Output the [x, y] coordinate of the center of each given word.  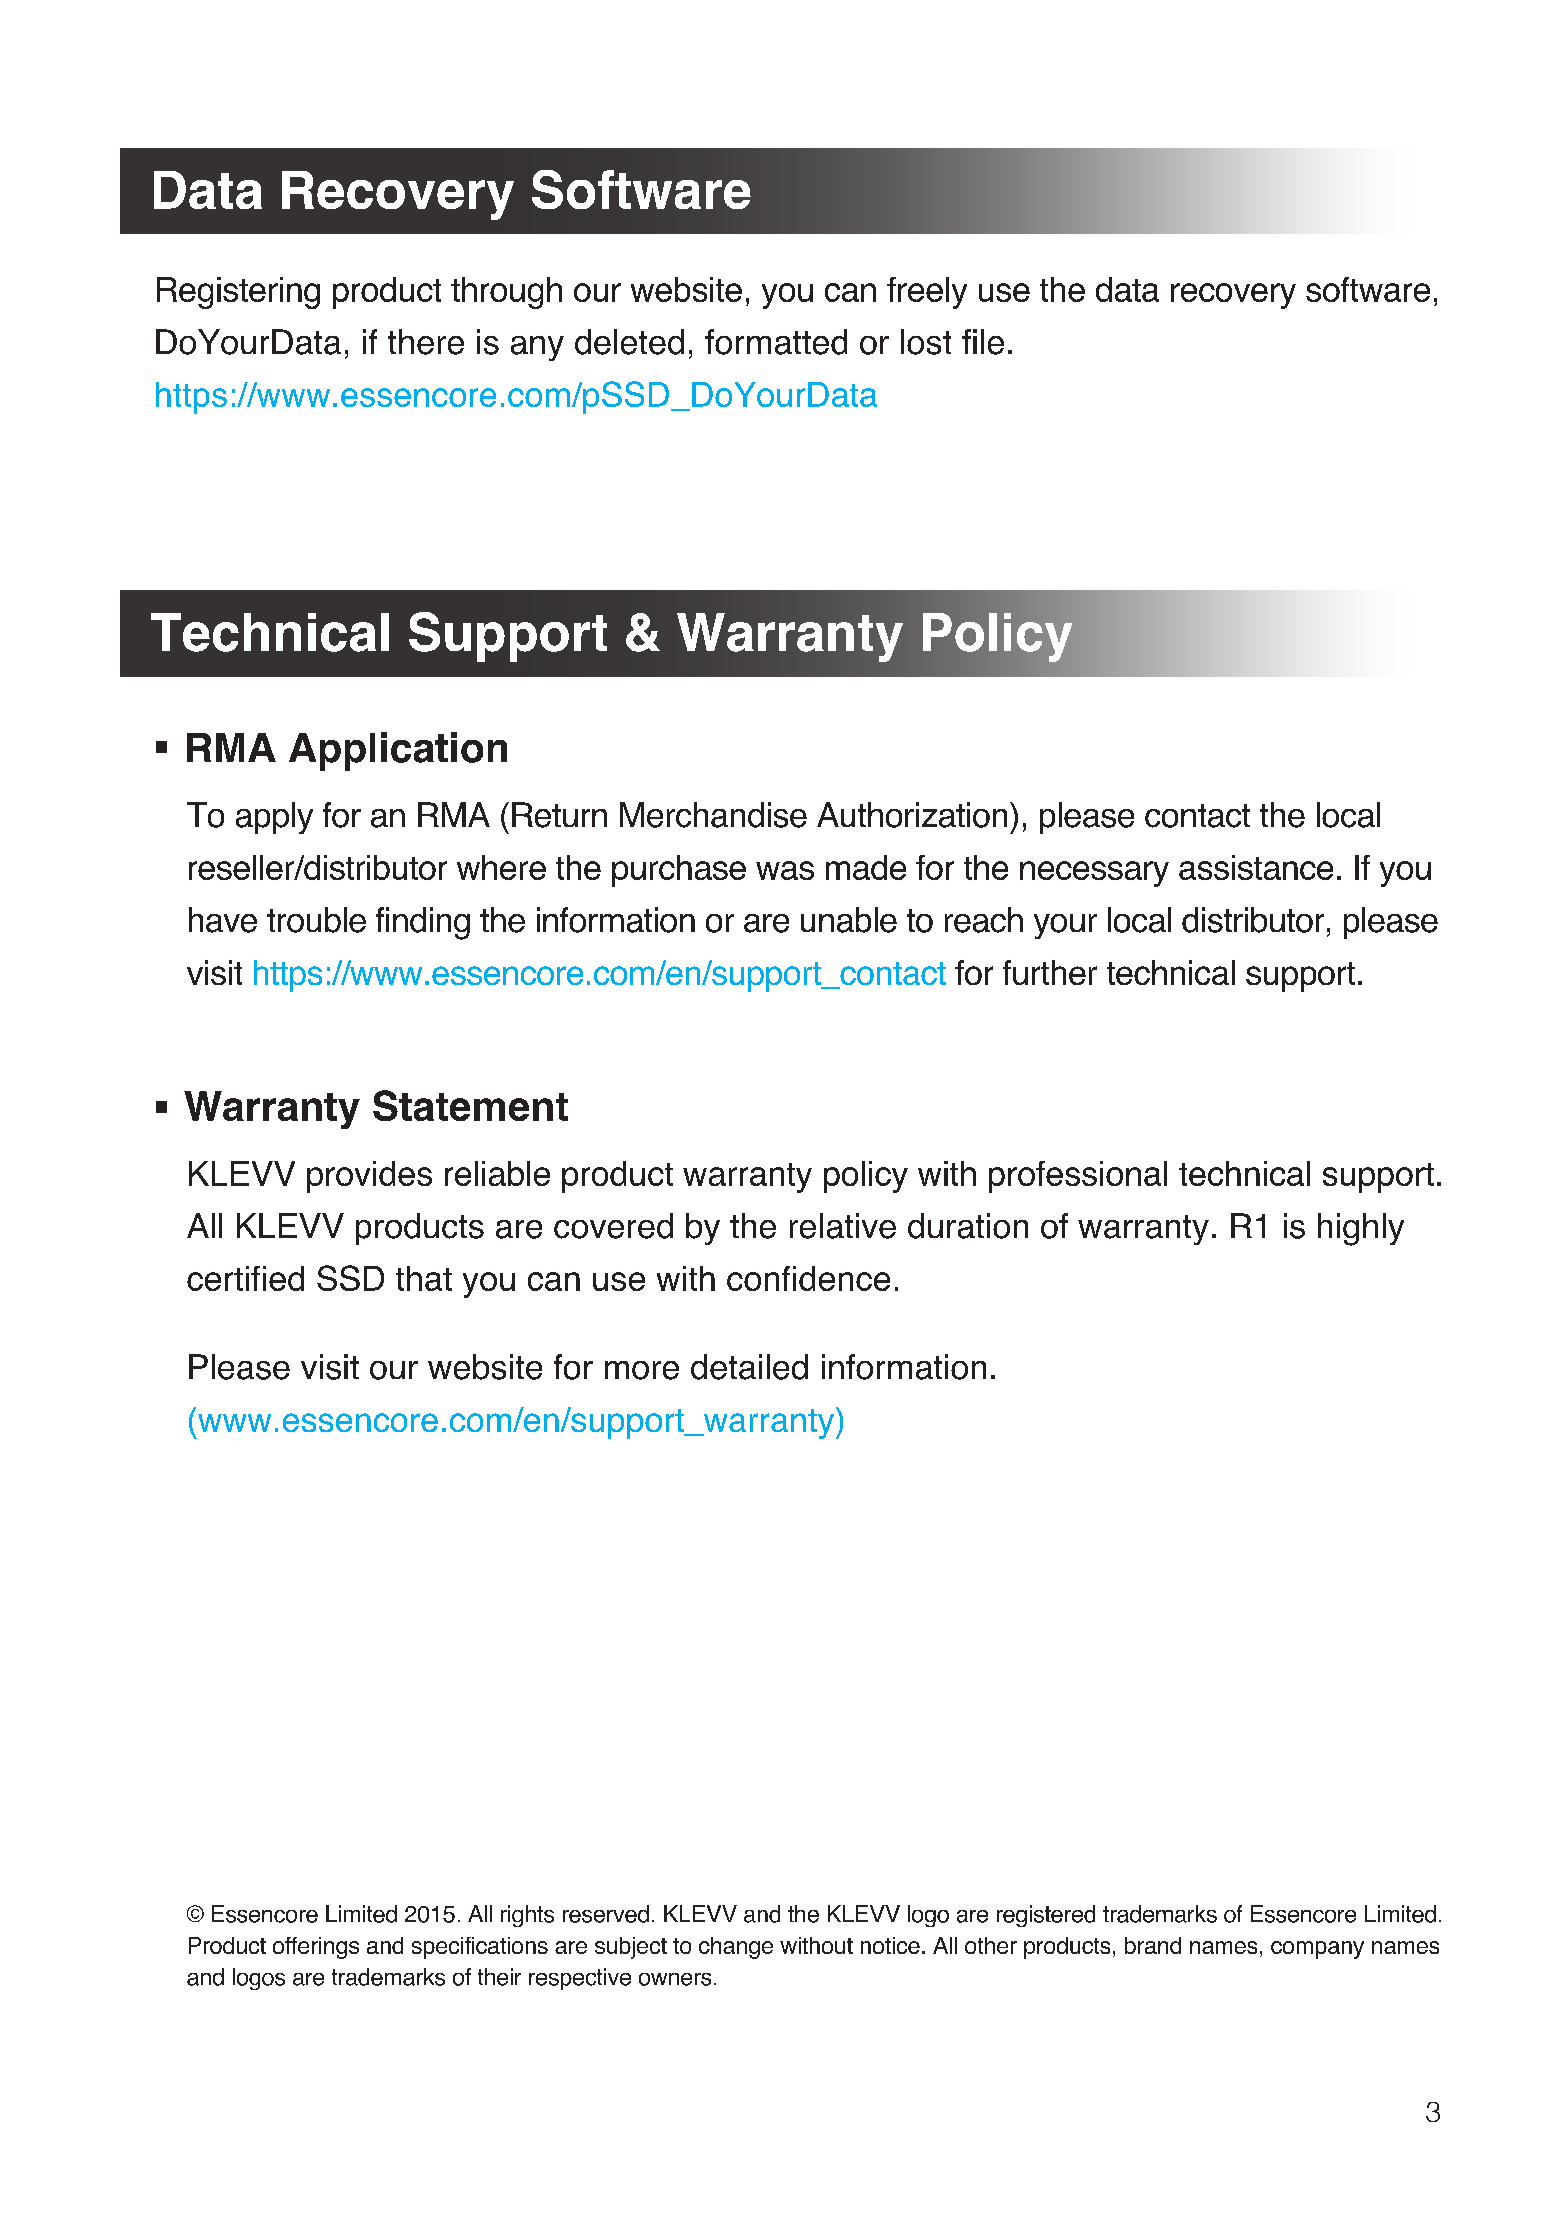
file [983, 342]
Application [398, 751]
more [642, 1370]
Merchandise [713, 815]
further [1050, 972]
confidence [808, 1278]
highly [1361, 1229]
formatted [776, 342]
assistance [1256, 867]
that [424, 1278]
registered [1046, 1916]
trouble [316, 920]
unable [849, 920]
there [426, 342]
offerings [316, 1948]
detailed [749, 1367]
